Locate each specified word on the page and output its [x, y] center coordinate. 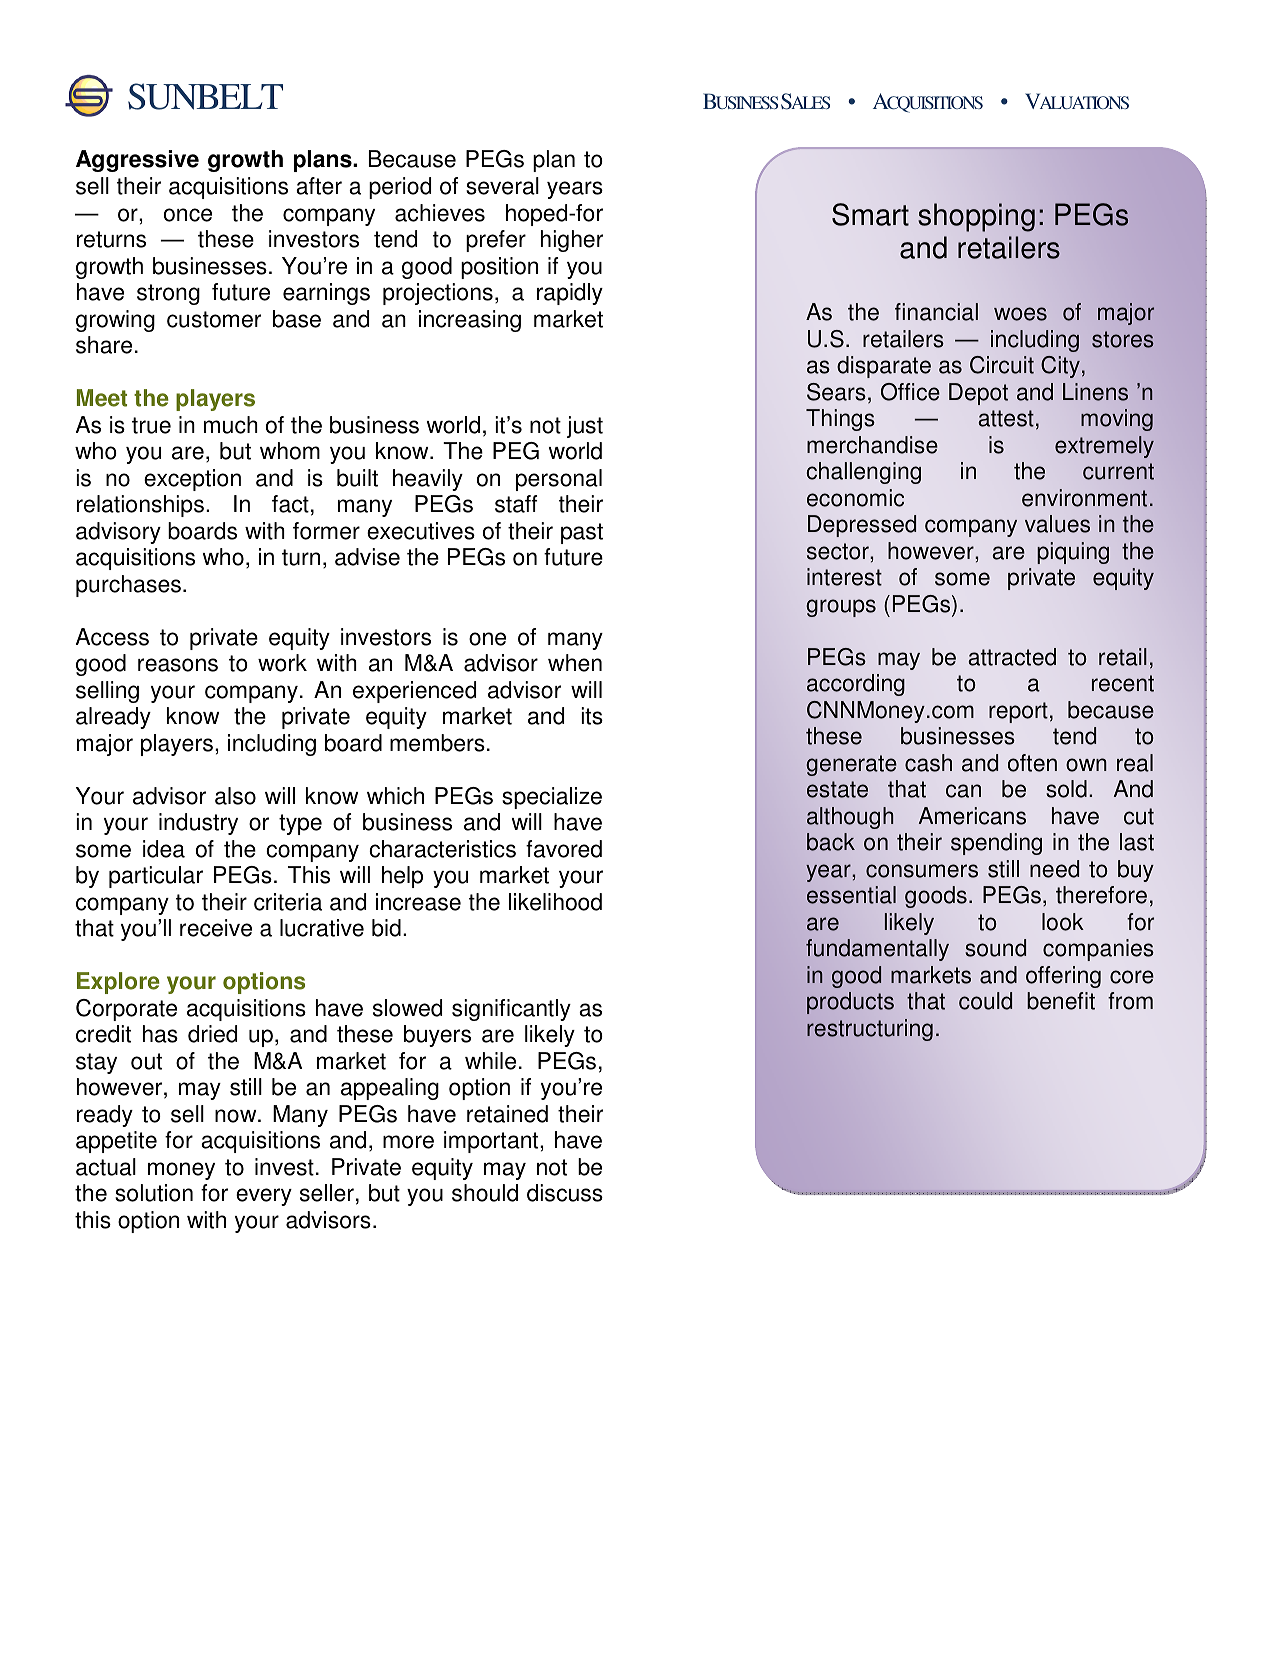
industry [198, 824]
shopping [976, 217]
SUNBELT [205, 96]
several [502, 186]
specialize [552, 798]
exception [192, 480]
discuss [565, 1193]
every [264, 1197]
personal [559, 480]
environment [1084, 498]
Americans [972, 816]
